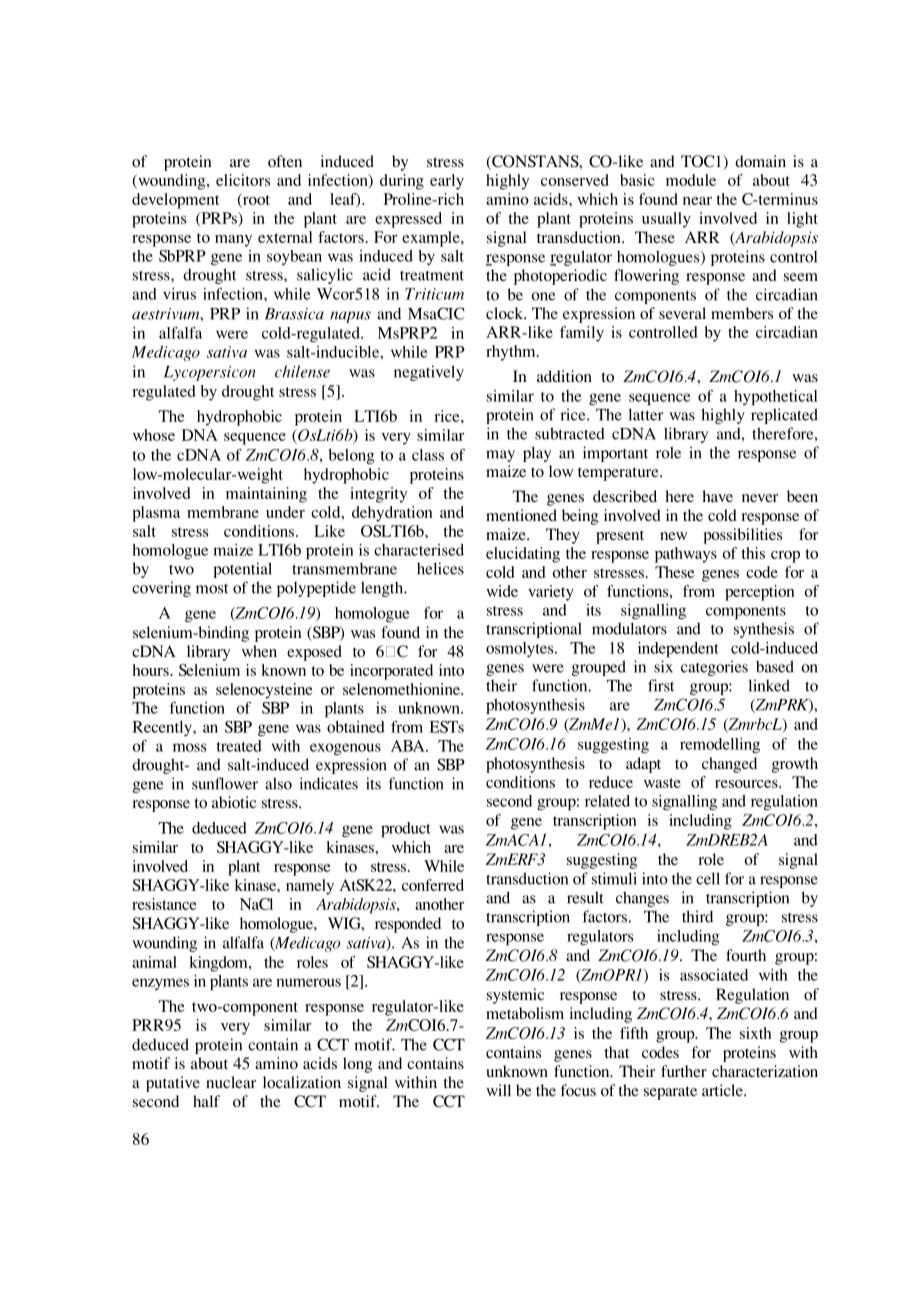 Image resolution: width=924 pixels, height=1308 pixels. What do you see at coordinates (231, 1082) in the screenshot?
I see `nuclear` at bounding box center [231, 1082].
